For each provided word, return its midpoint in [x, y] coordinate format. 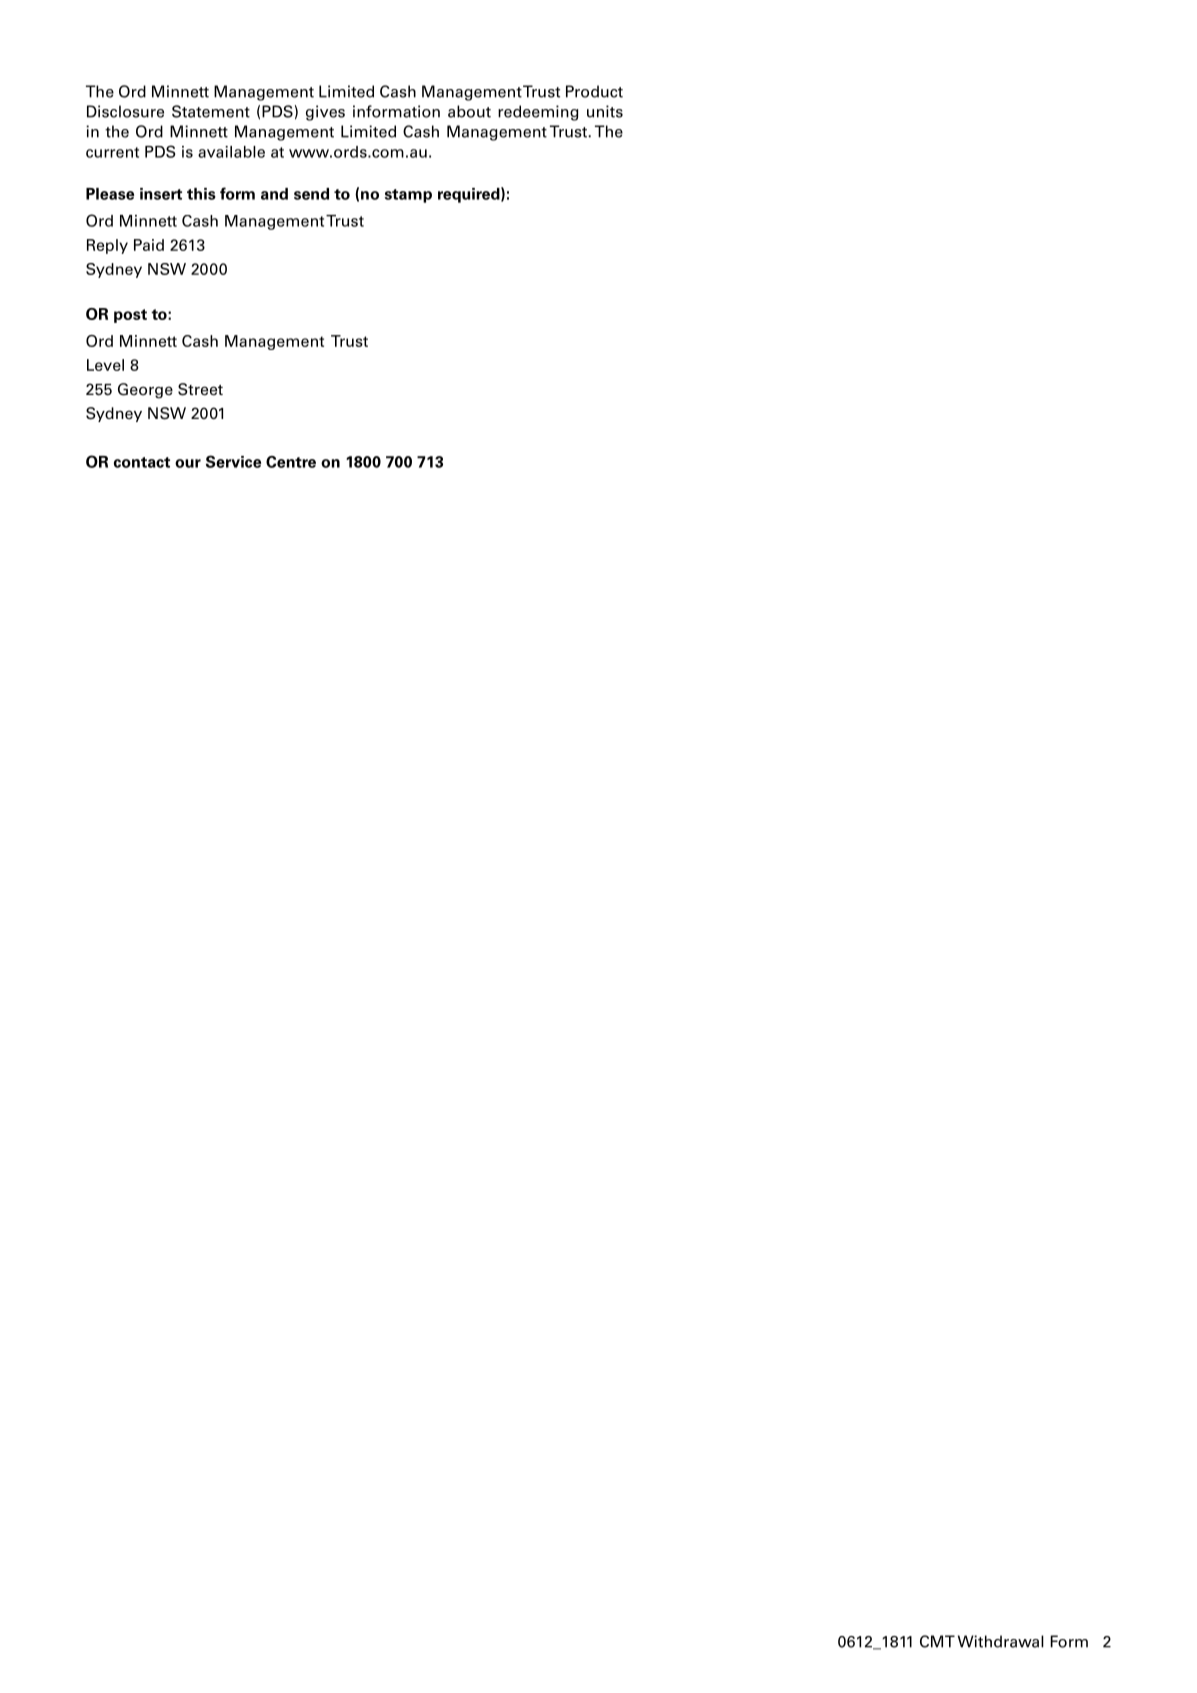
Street [200, 389]
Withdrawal [1001, 1641]
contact [142, 462]
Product [594, 91]
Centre [291, 462]
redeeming [538, 113]
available [231, 152]
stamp [408, 196]
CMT [937, 1641]
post [130, 316]
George [145, 391]
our [188, 463]
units [605, 111]
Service [233, 461]
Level [105, 365]
